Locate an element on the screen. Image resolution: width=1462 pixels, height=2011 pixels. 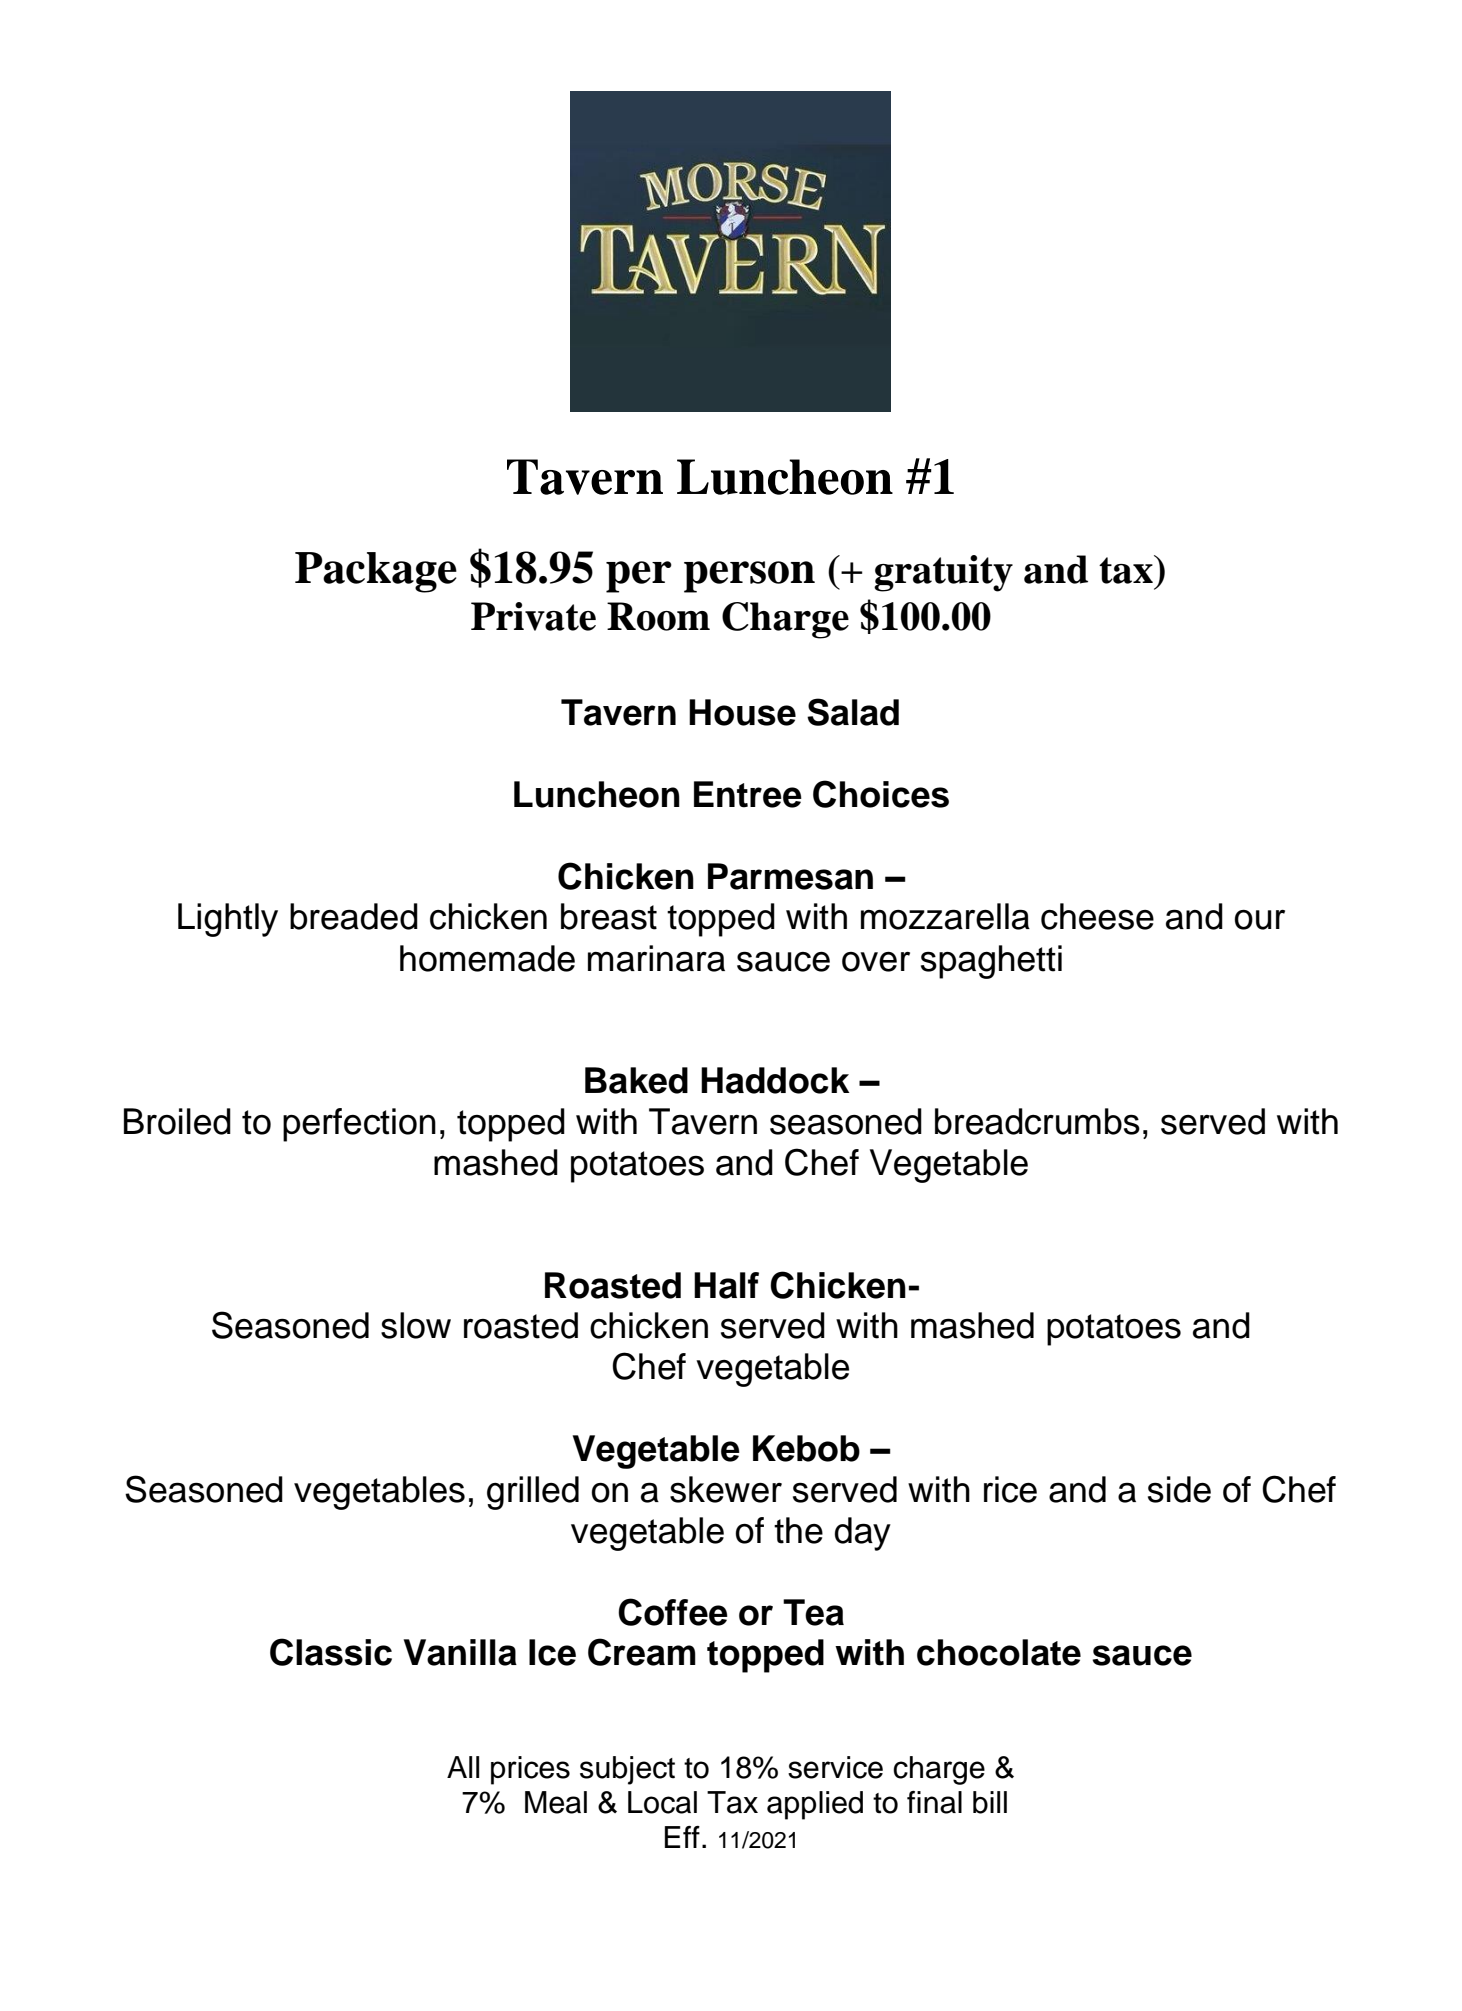
breadcrumbs is located at coordinates (1037, 1121).
